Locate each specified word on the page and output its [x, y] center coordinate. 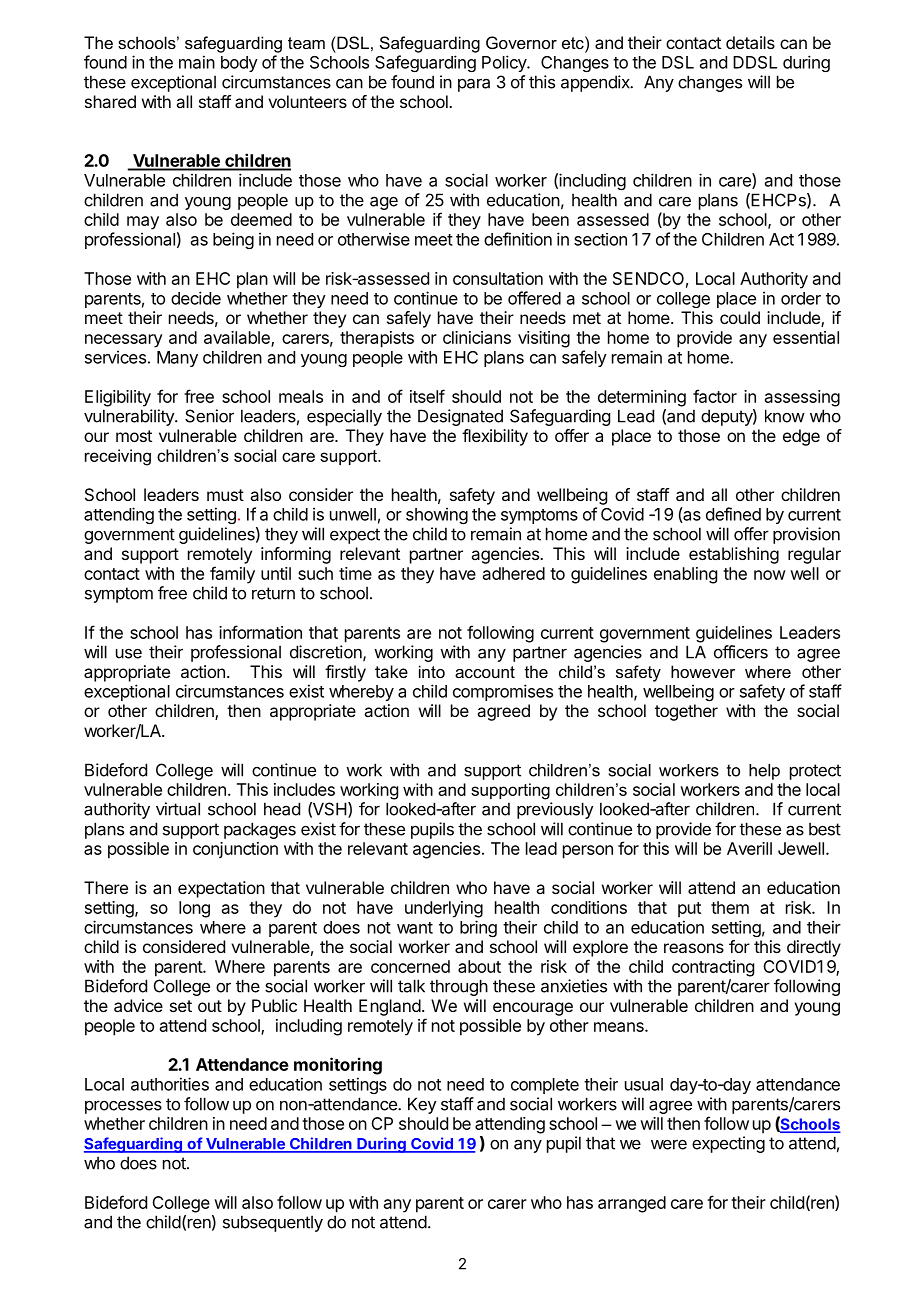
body [239, 64]
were [669, 1145]
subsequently [273, 1223]
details [750, 42]
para [474, 85]
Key [422, 1105]
